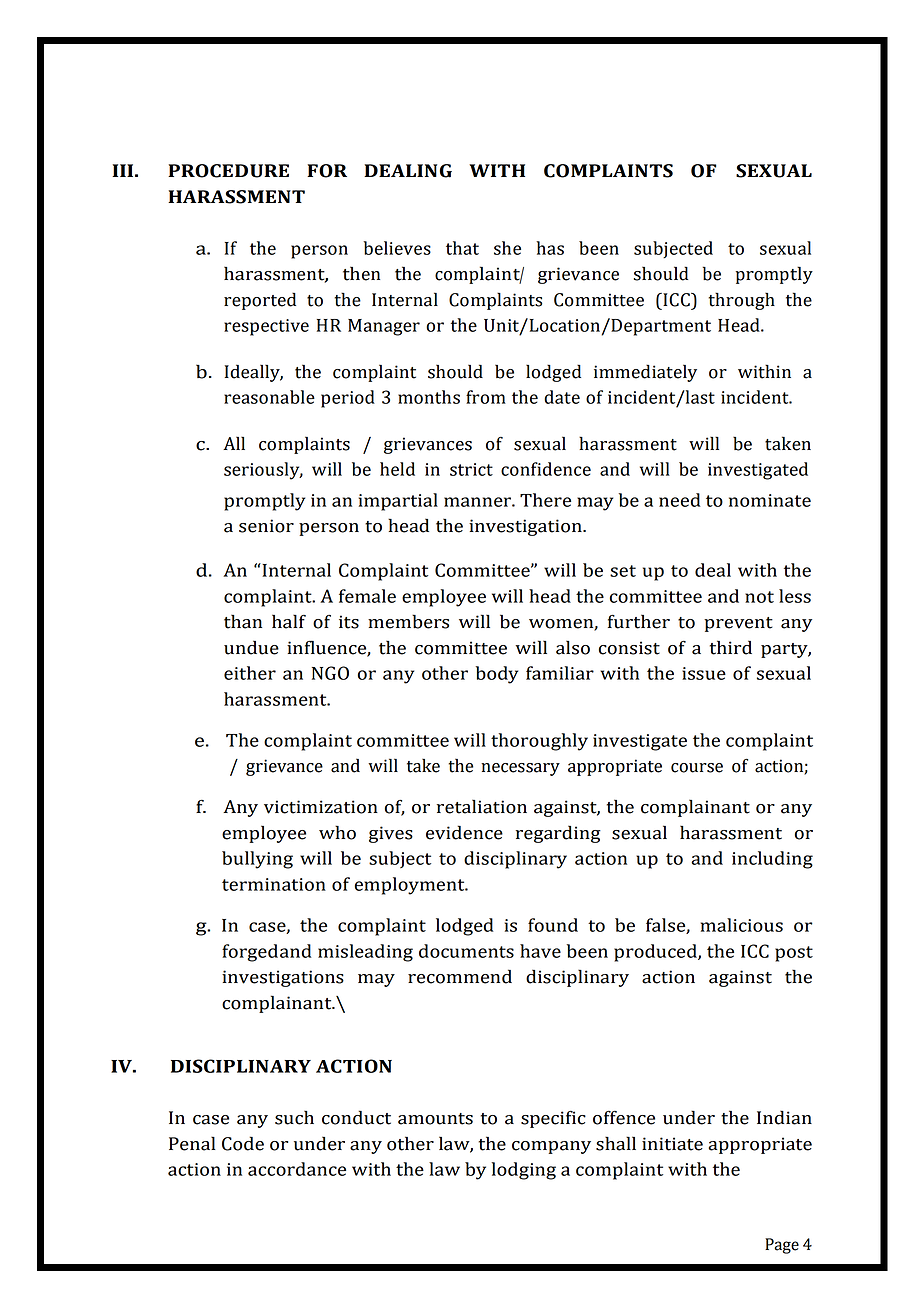 This document has width=924, height=1308. Describe the element at coordinates (266, 526) in the document. I see `senior` at that location.
